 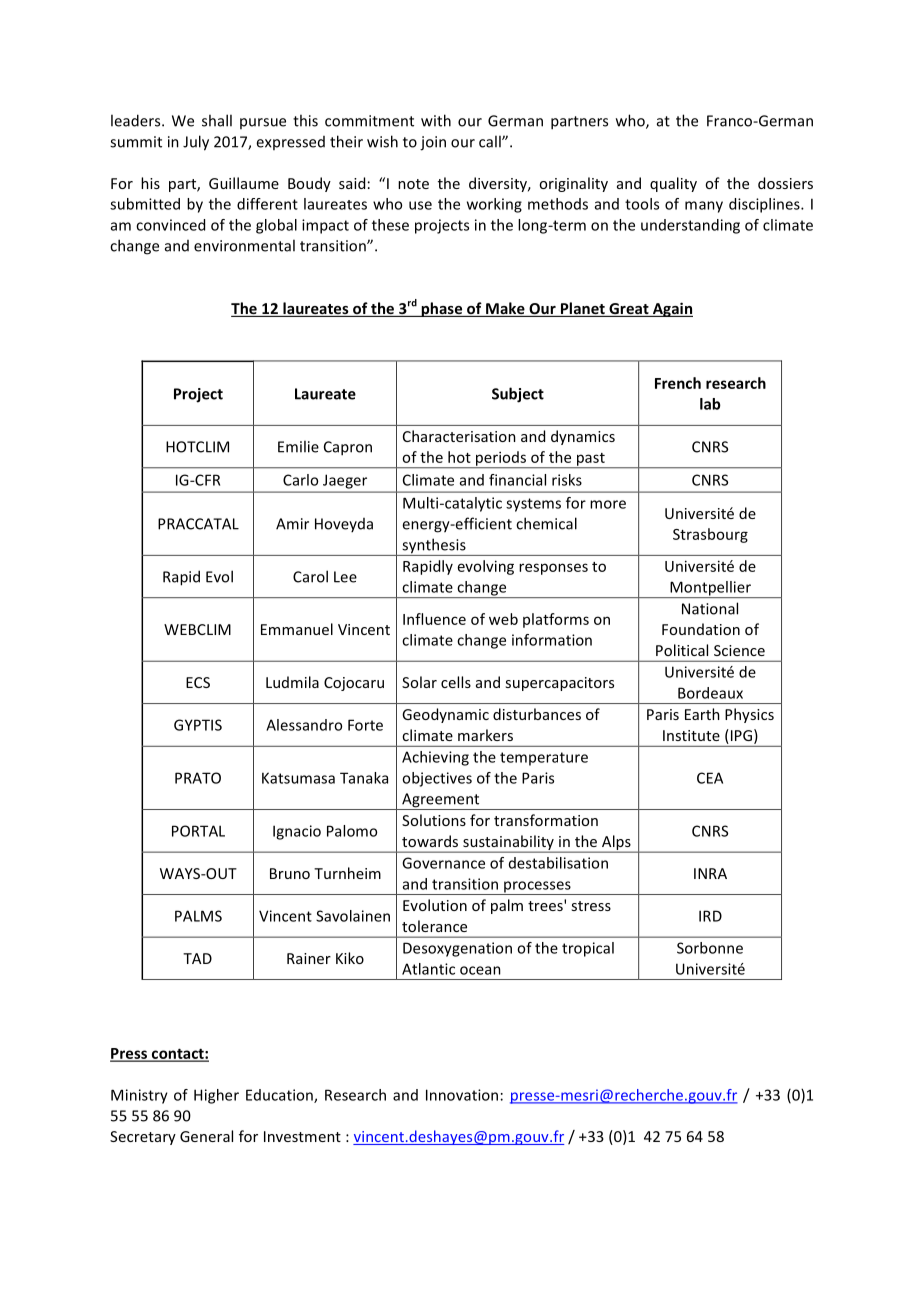 What do you see at coordinates (196, 143) in the screenshot?
I see `July` at bounding box center [196, 143].
